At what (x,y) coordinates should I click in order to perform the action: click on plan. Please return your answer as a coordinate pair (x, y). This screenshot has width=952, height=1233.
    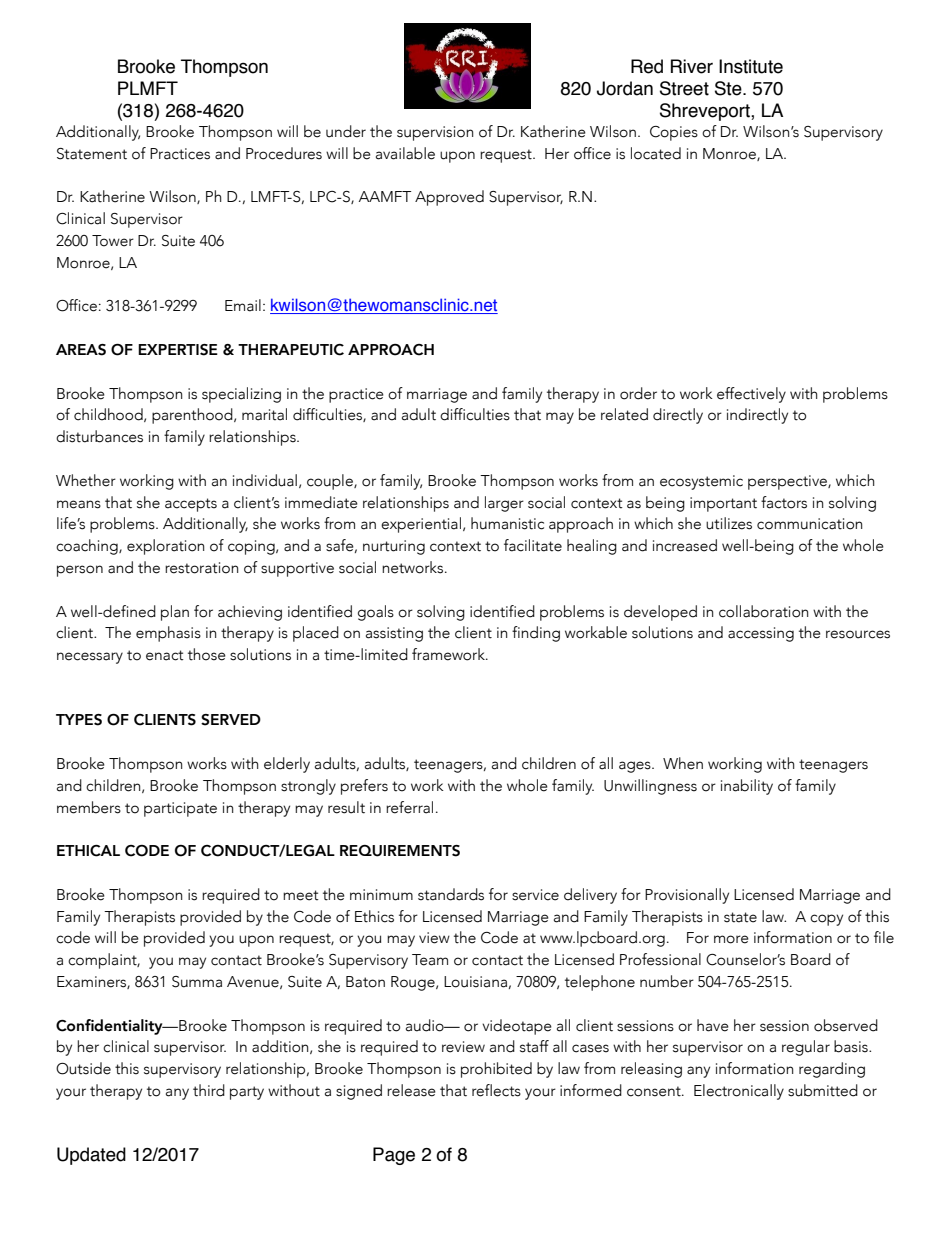
    Looking at the image, I should click on (175, 613).
